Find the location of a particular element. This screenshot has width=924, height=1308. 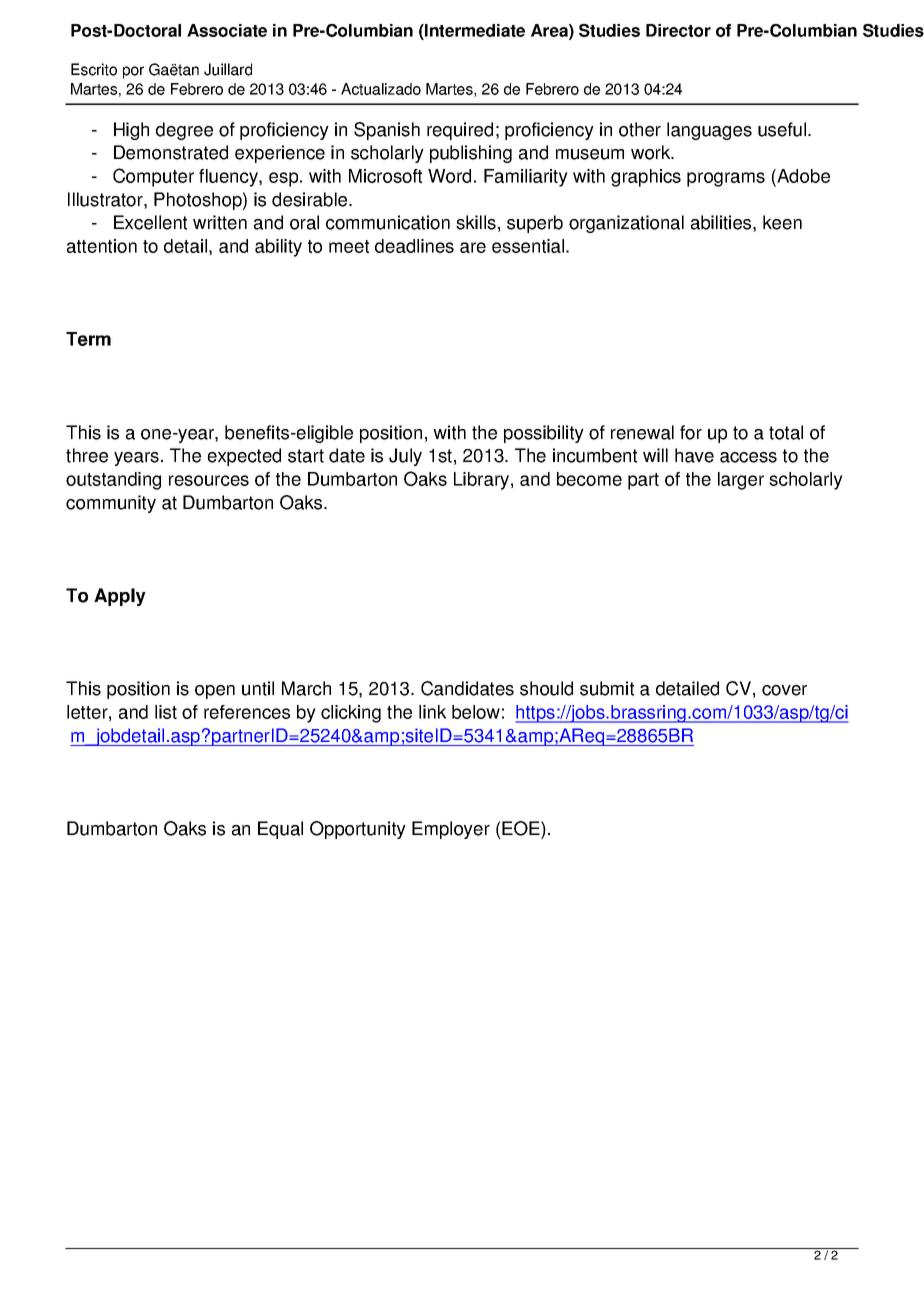

Equal is located at coordinates (280, 830).
